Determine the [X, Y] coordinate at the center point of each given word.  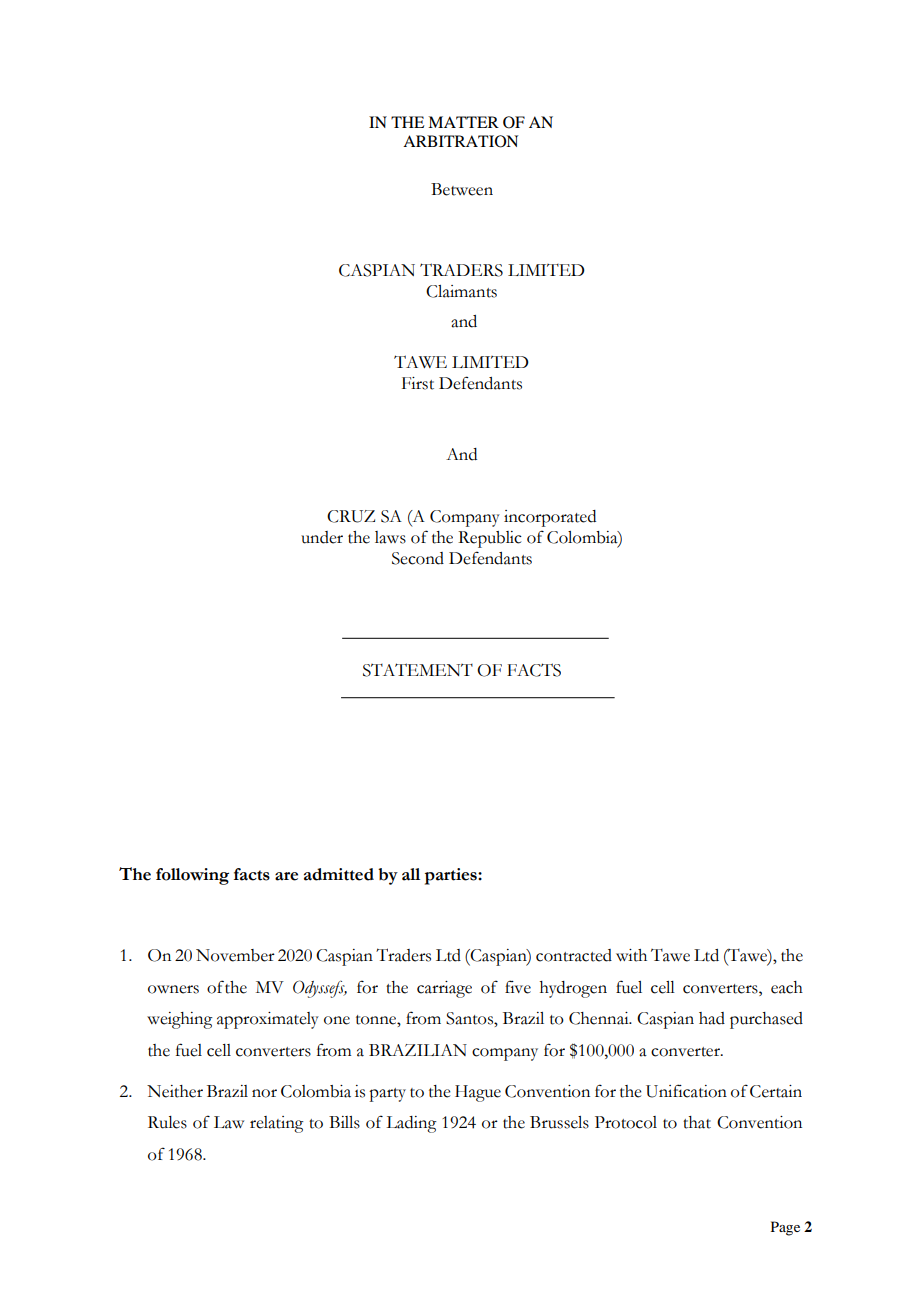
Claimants [461, 291]
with [631, 955]
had [712, 1018]
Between [462, 189]
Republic [490, 539]
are [286, 876]
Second [418, 558]
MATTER [463, 122]
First [418, 383]
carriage [444, 989]
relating [277, 1124]
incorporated [550, 518]
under [322, 537]
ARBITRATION [460, 141]
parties [452, 876]
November [235, 955]
